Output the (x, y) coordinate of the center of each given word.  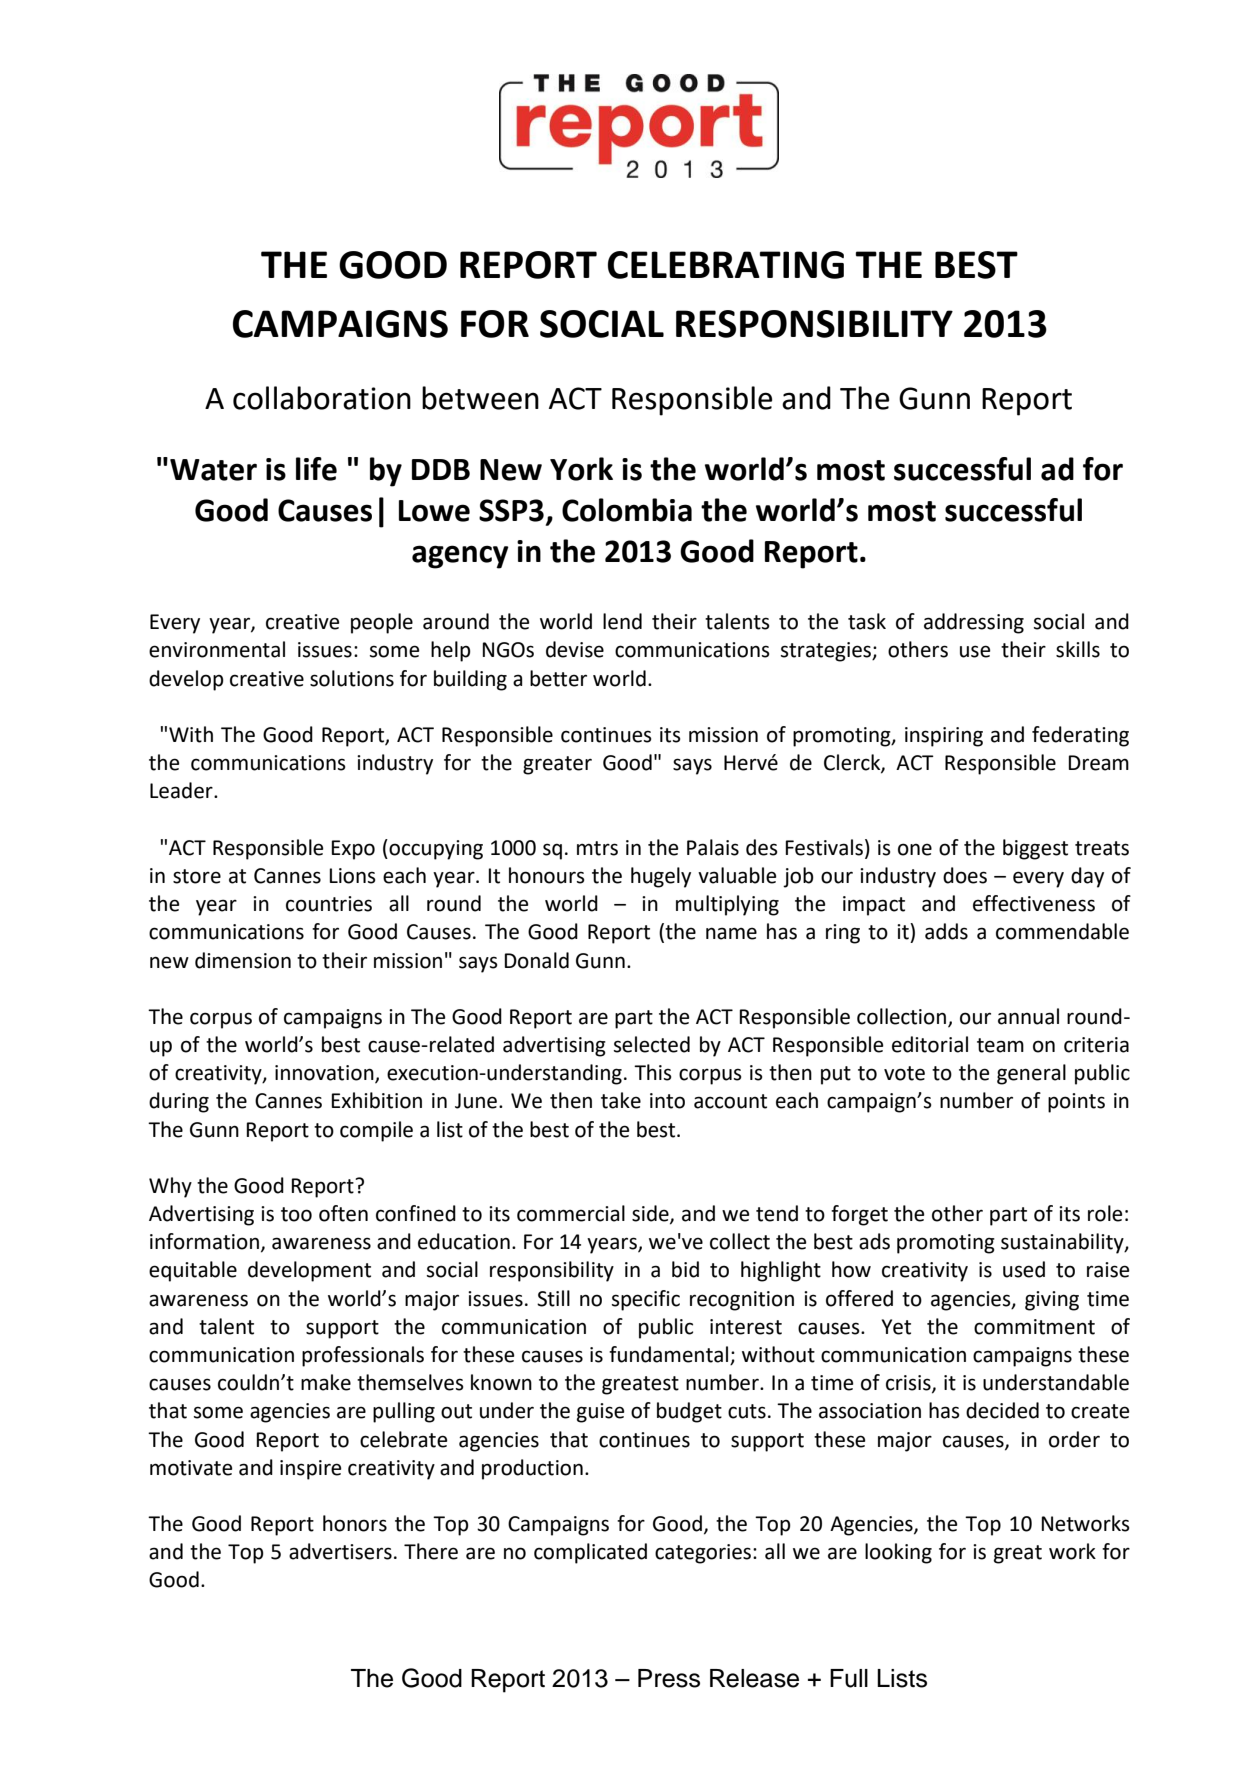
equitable (193, 1271)
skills (1078, 649)
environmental (217, 649)
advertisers (340, 1551)
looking (898, 1553)
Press (669, 1678)
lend (622, 621)
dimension (243, 960)
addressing (974, 623)
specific (646, 1300)
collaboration (322, 398)
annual (1028, 1016)
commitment (1034, 1327)
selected (652, 1044)
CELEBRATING (726, 265)
